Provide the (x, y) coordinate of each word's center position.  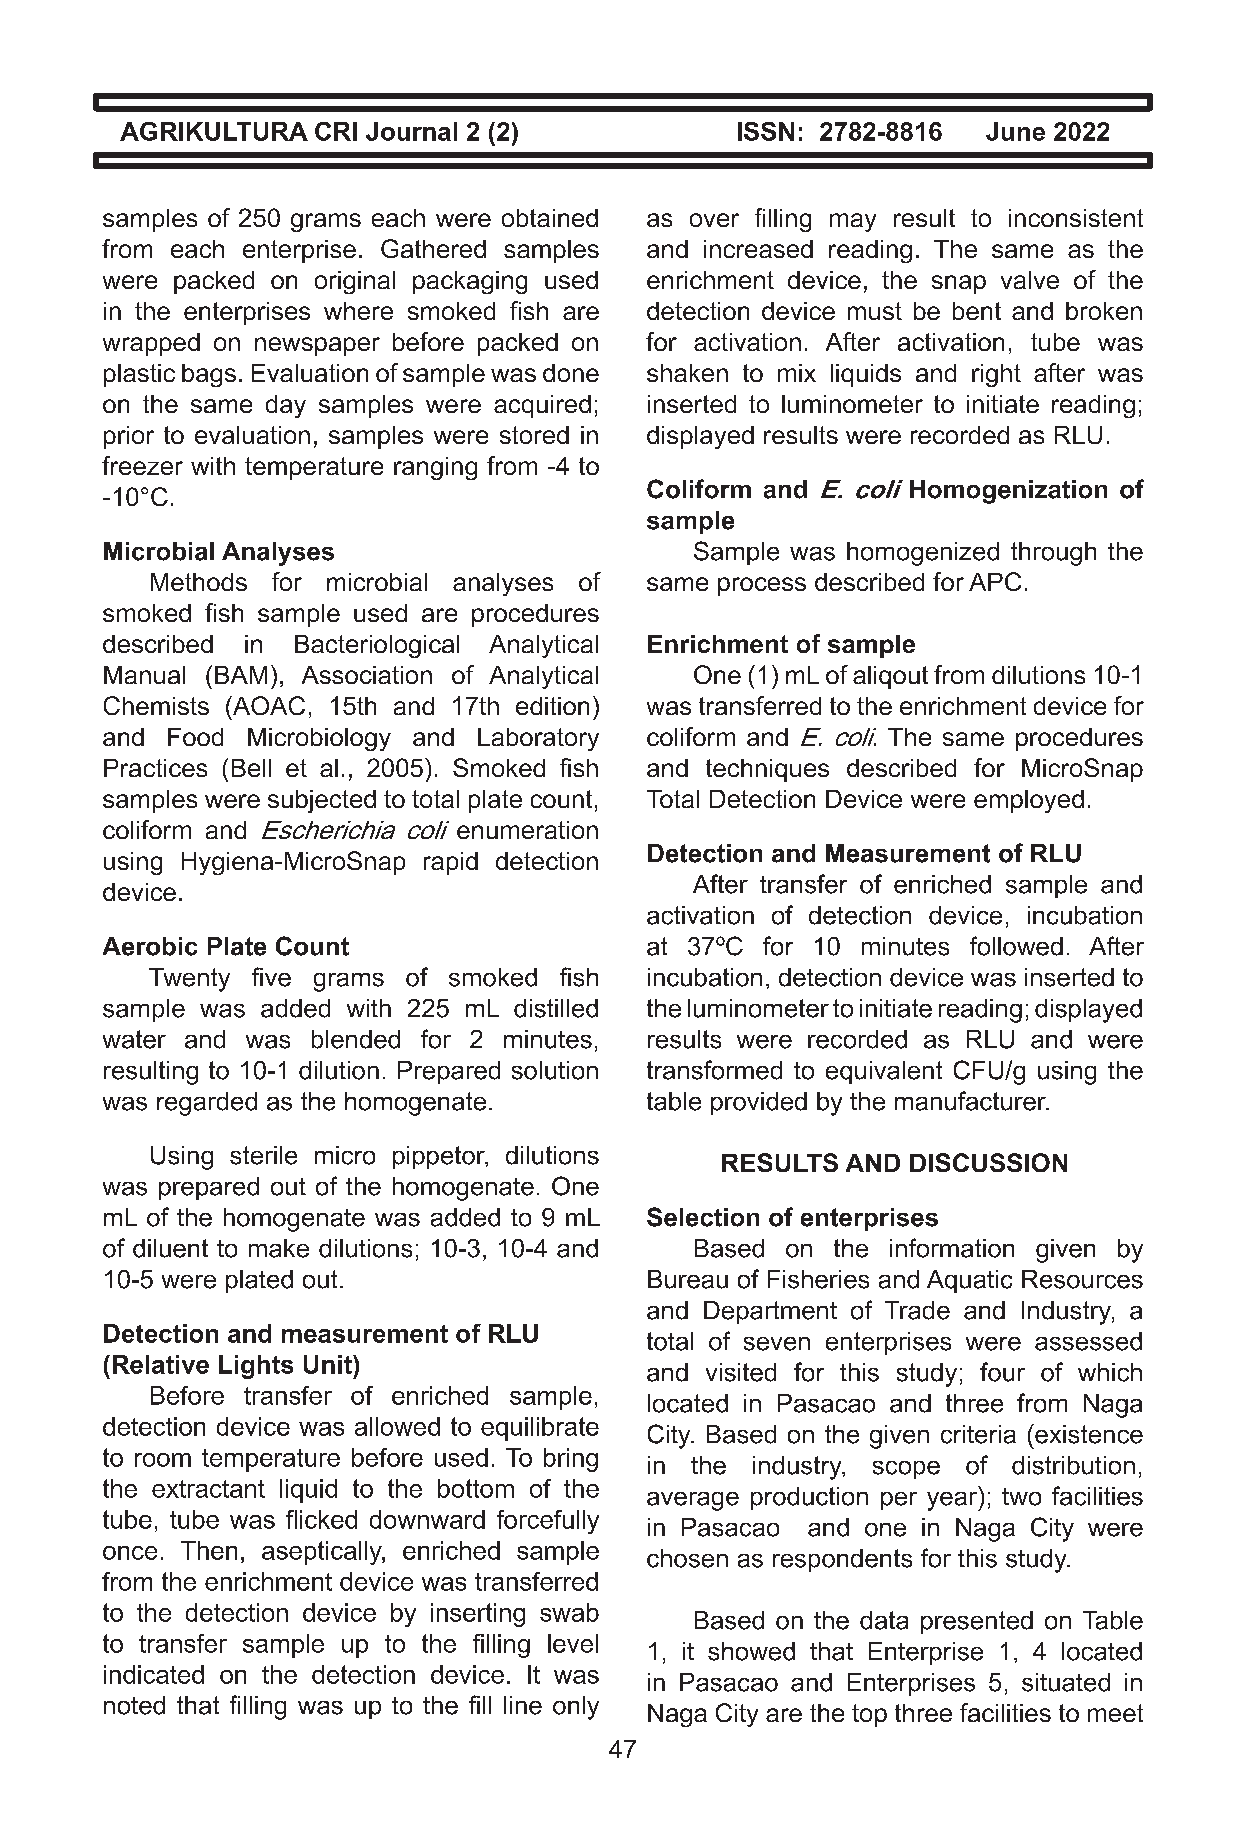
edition (552, 706)
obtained (550, 218)
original (355, 282)
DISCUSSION (988, 1162)
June (1015, 131)
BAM (241, 675)
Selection (703, 1217)
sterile (263, 1155)
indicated (154, 1674)
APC (995, 581)
